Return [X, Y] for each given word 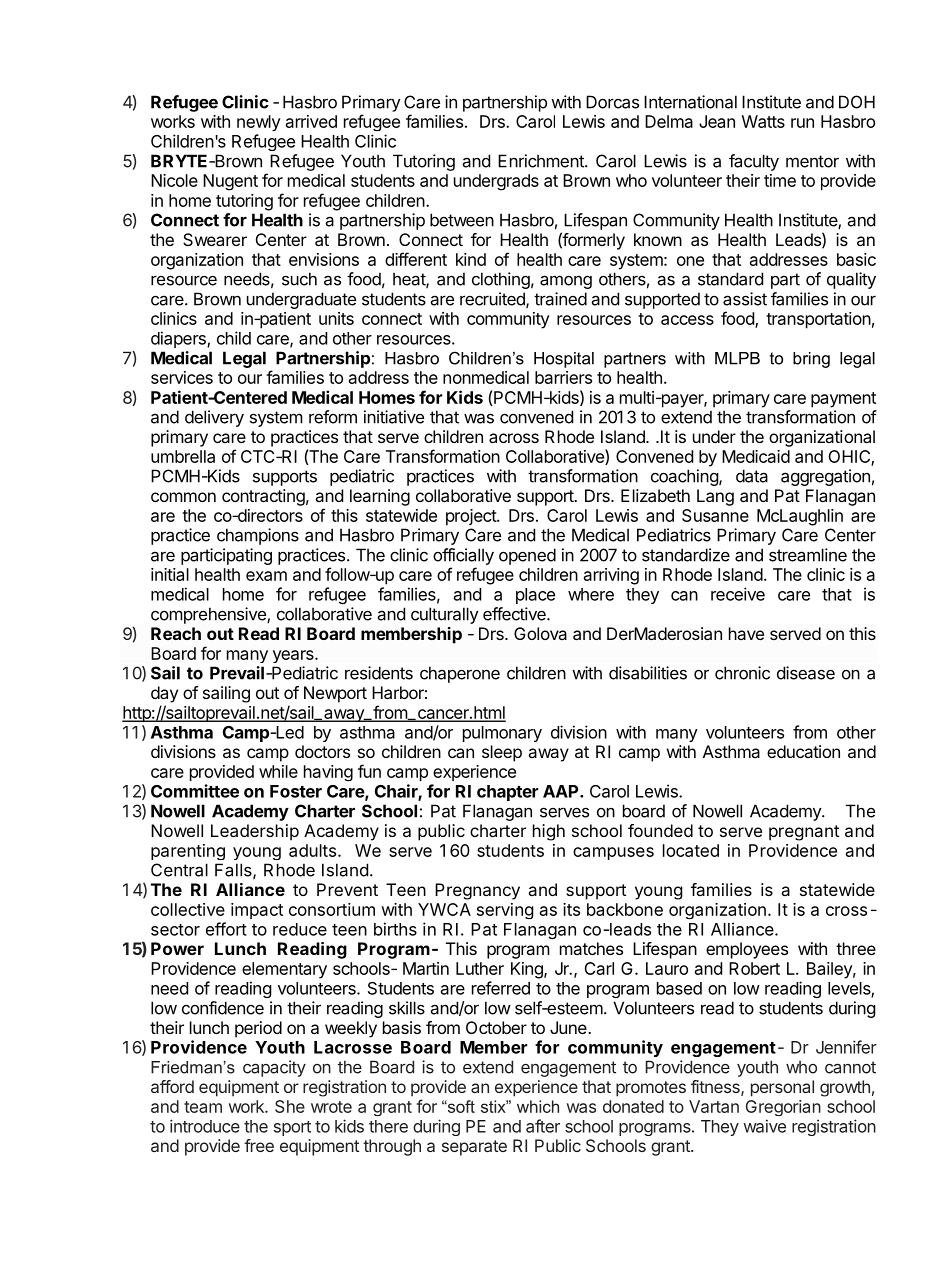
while [278, 771]
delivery [214, 418]
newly [259, 123]
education [803, 751]
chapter [507, 793]
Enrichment [542, 161]
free [259, 1145]
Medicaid [756, 456]
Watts [763, 121]
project [472, 517]
